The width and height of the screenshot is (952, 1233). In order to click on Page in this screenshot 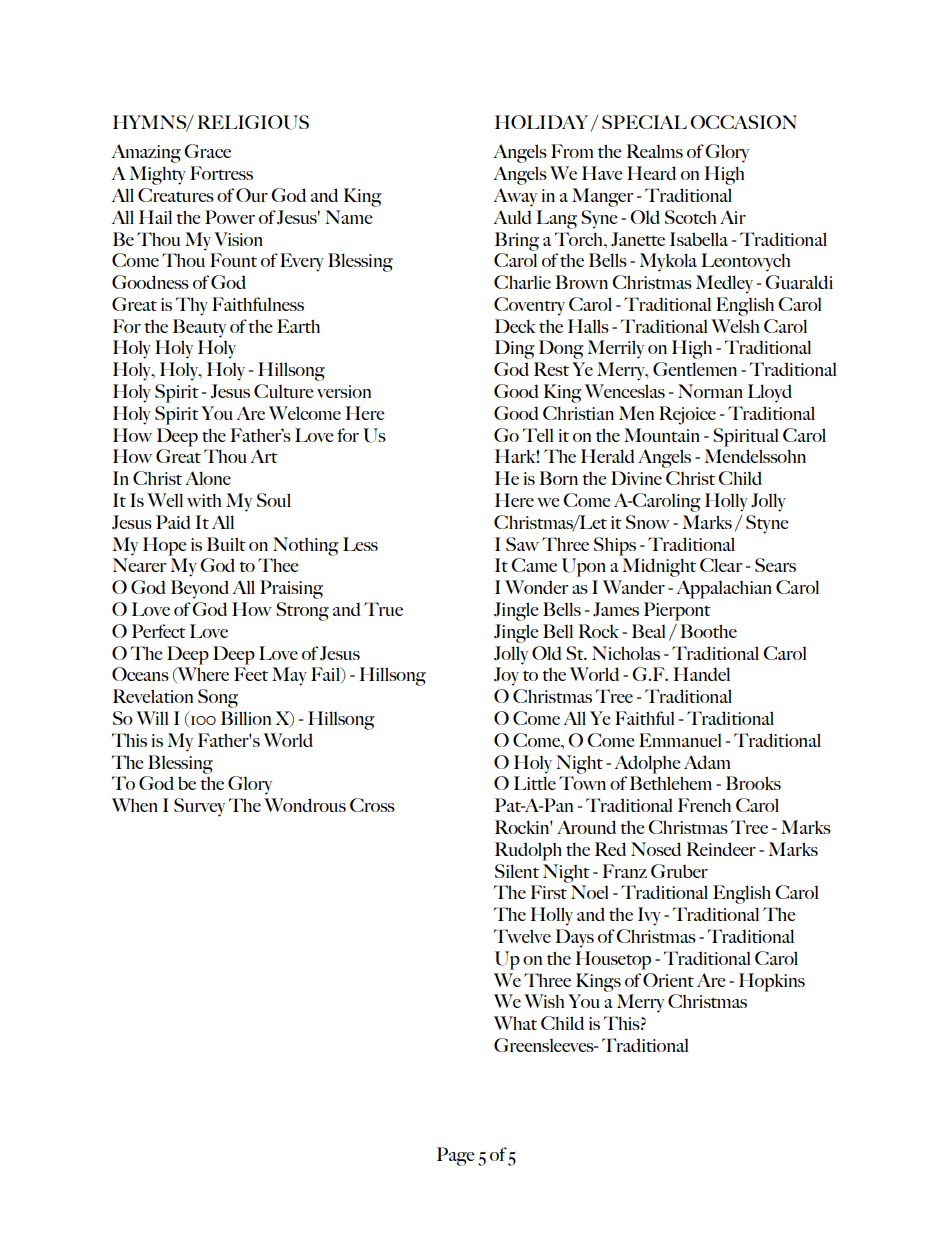, I will do `click(456, 1156)`.
